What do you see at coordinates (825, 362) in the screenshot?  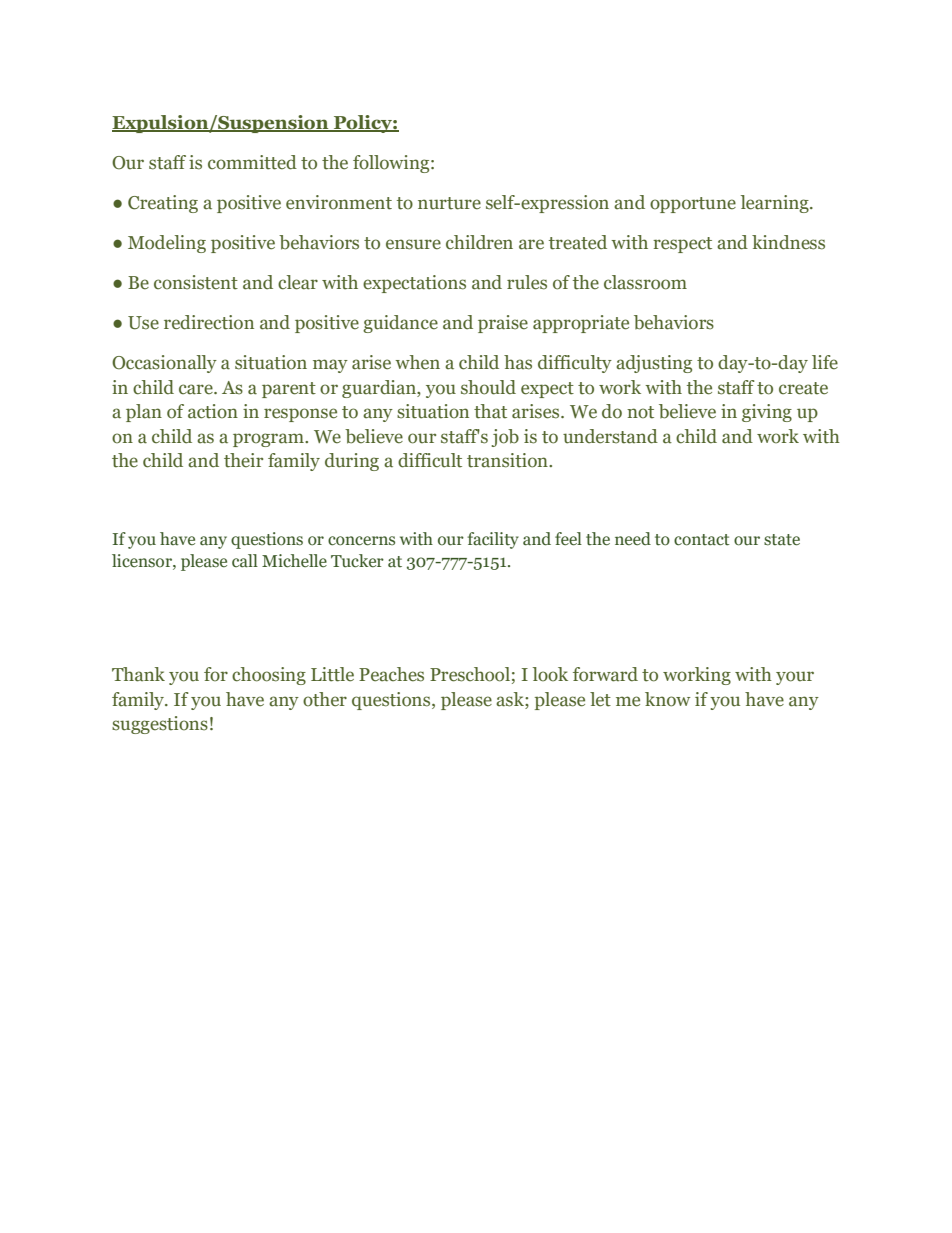 I see `life` at bounding box center [825, 362].
